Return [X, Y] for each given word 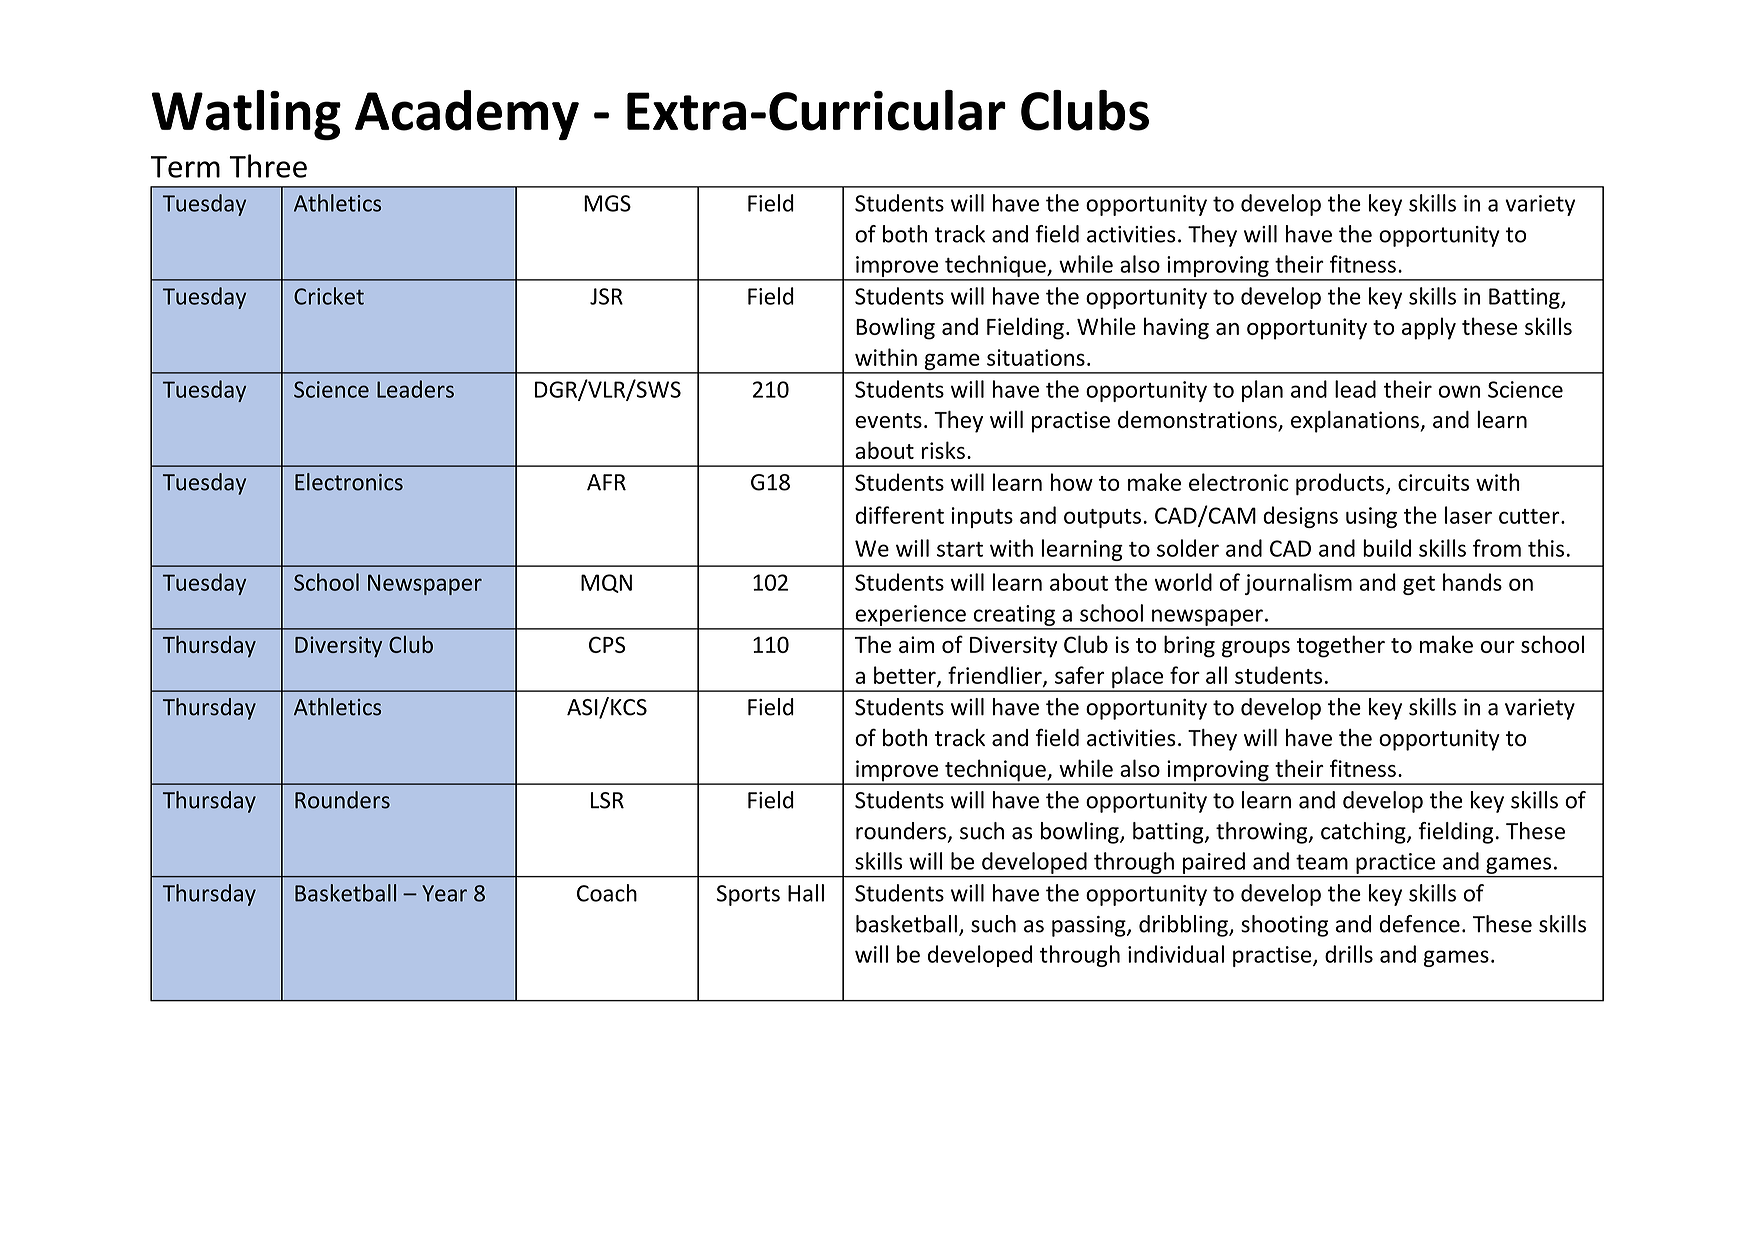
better [906, 676]
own [1459, 391]
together [1341, 646]
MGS [607, 203]
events [888, 420]
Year [444, 893]
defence [1419, 924]
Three [268, 166]
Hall [806, 893]
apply [1429, 328]
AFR [606, 482]
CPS [607, 644]
